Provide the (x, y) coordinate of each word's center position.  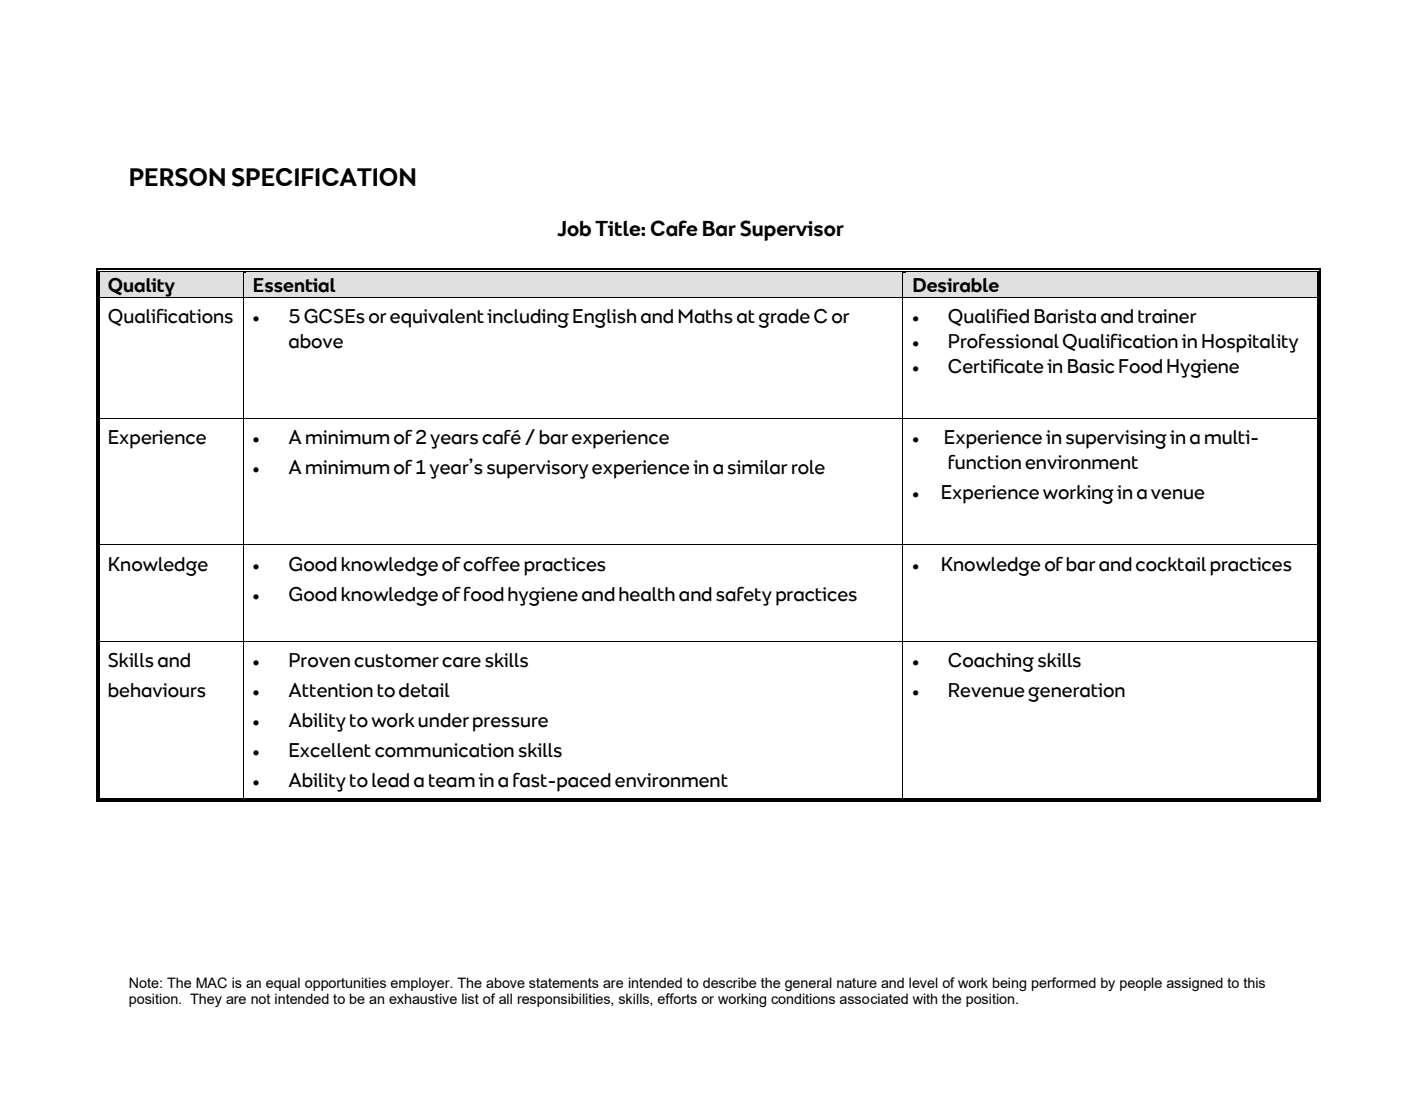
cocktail (1171, 564)
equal (283, 984)
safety (744, 596)
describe (729, 982)
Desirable (956, 285)
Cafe (674, 228)
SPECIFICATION (324, 177)
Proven (319, 660)
